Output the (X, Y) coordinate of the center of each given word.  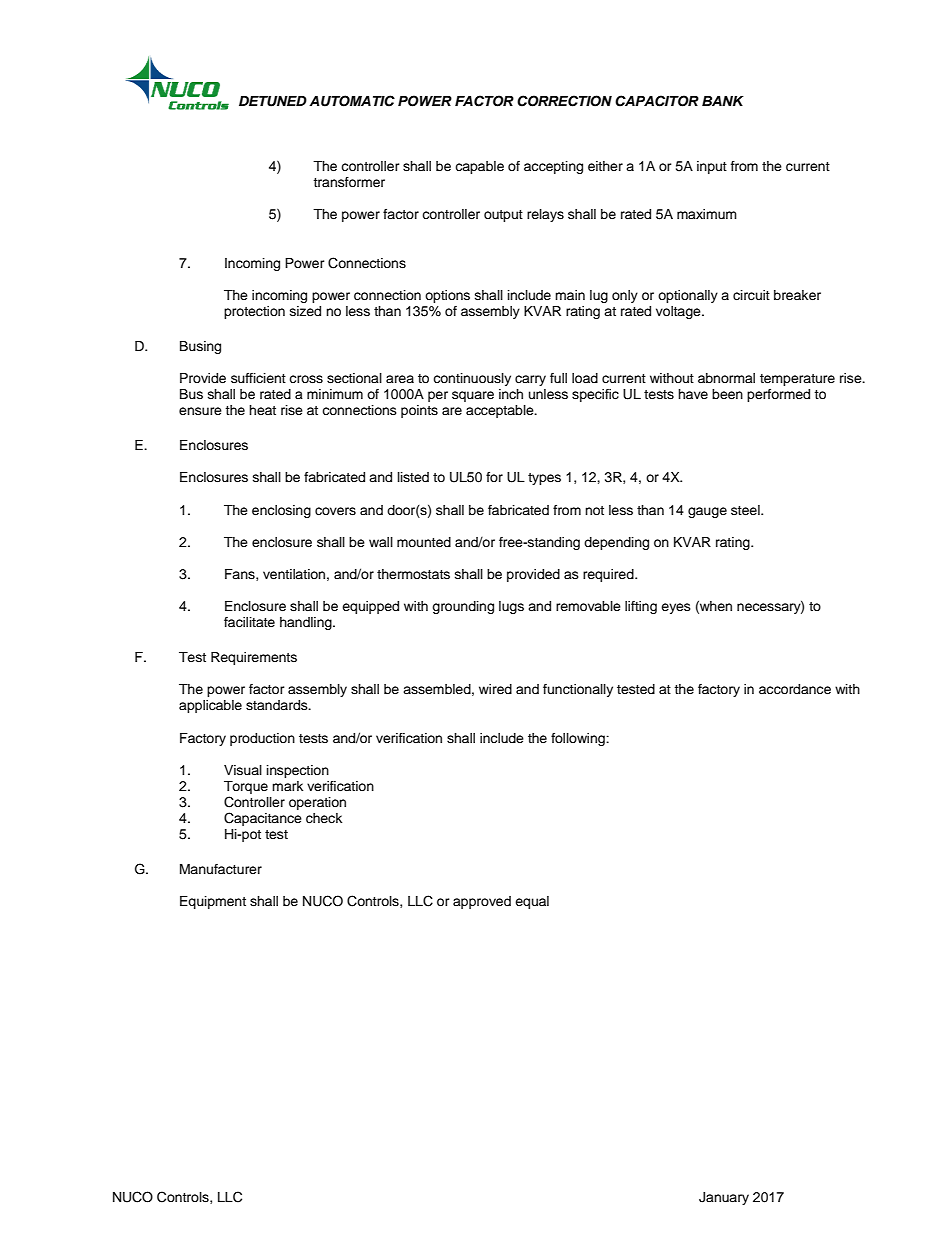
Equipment (213, 902)
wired (495, 689)
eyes (676, 608)
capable (479, 167)
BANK (723, 101)
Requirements (254, 658)
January (724, 1198)
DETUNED (273, 101)
